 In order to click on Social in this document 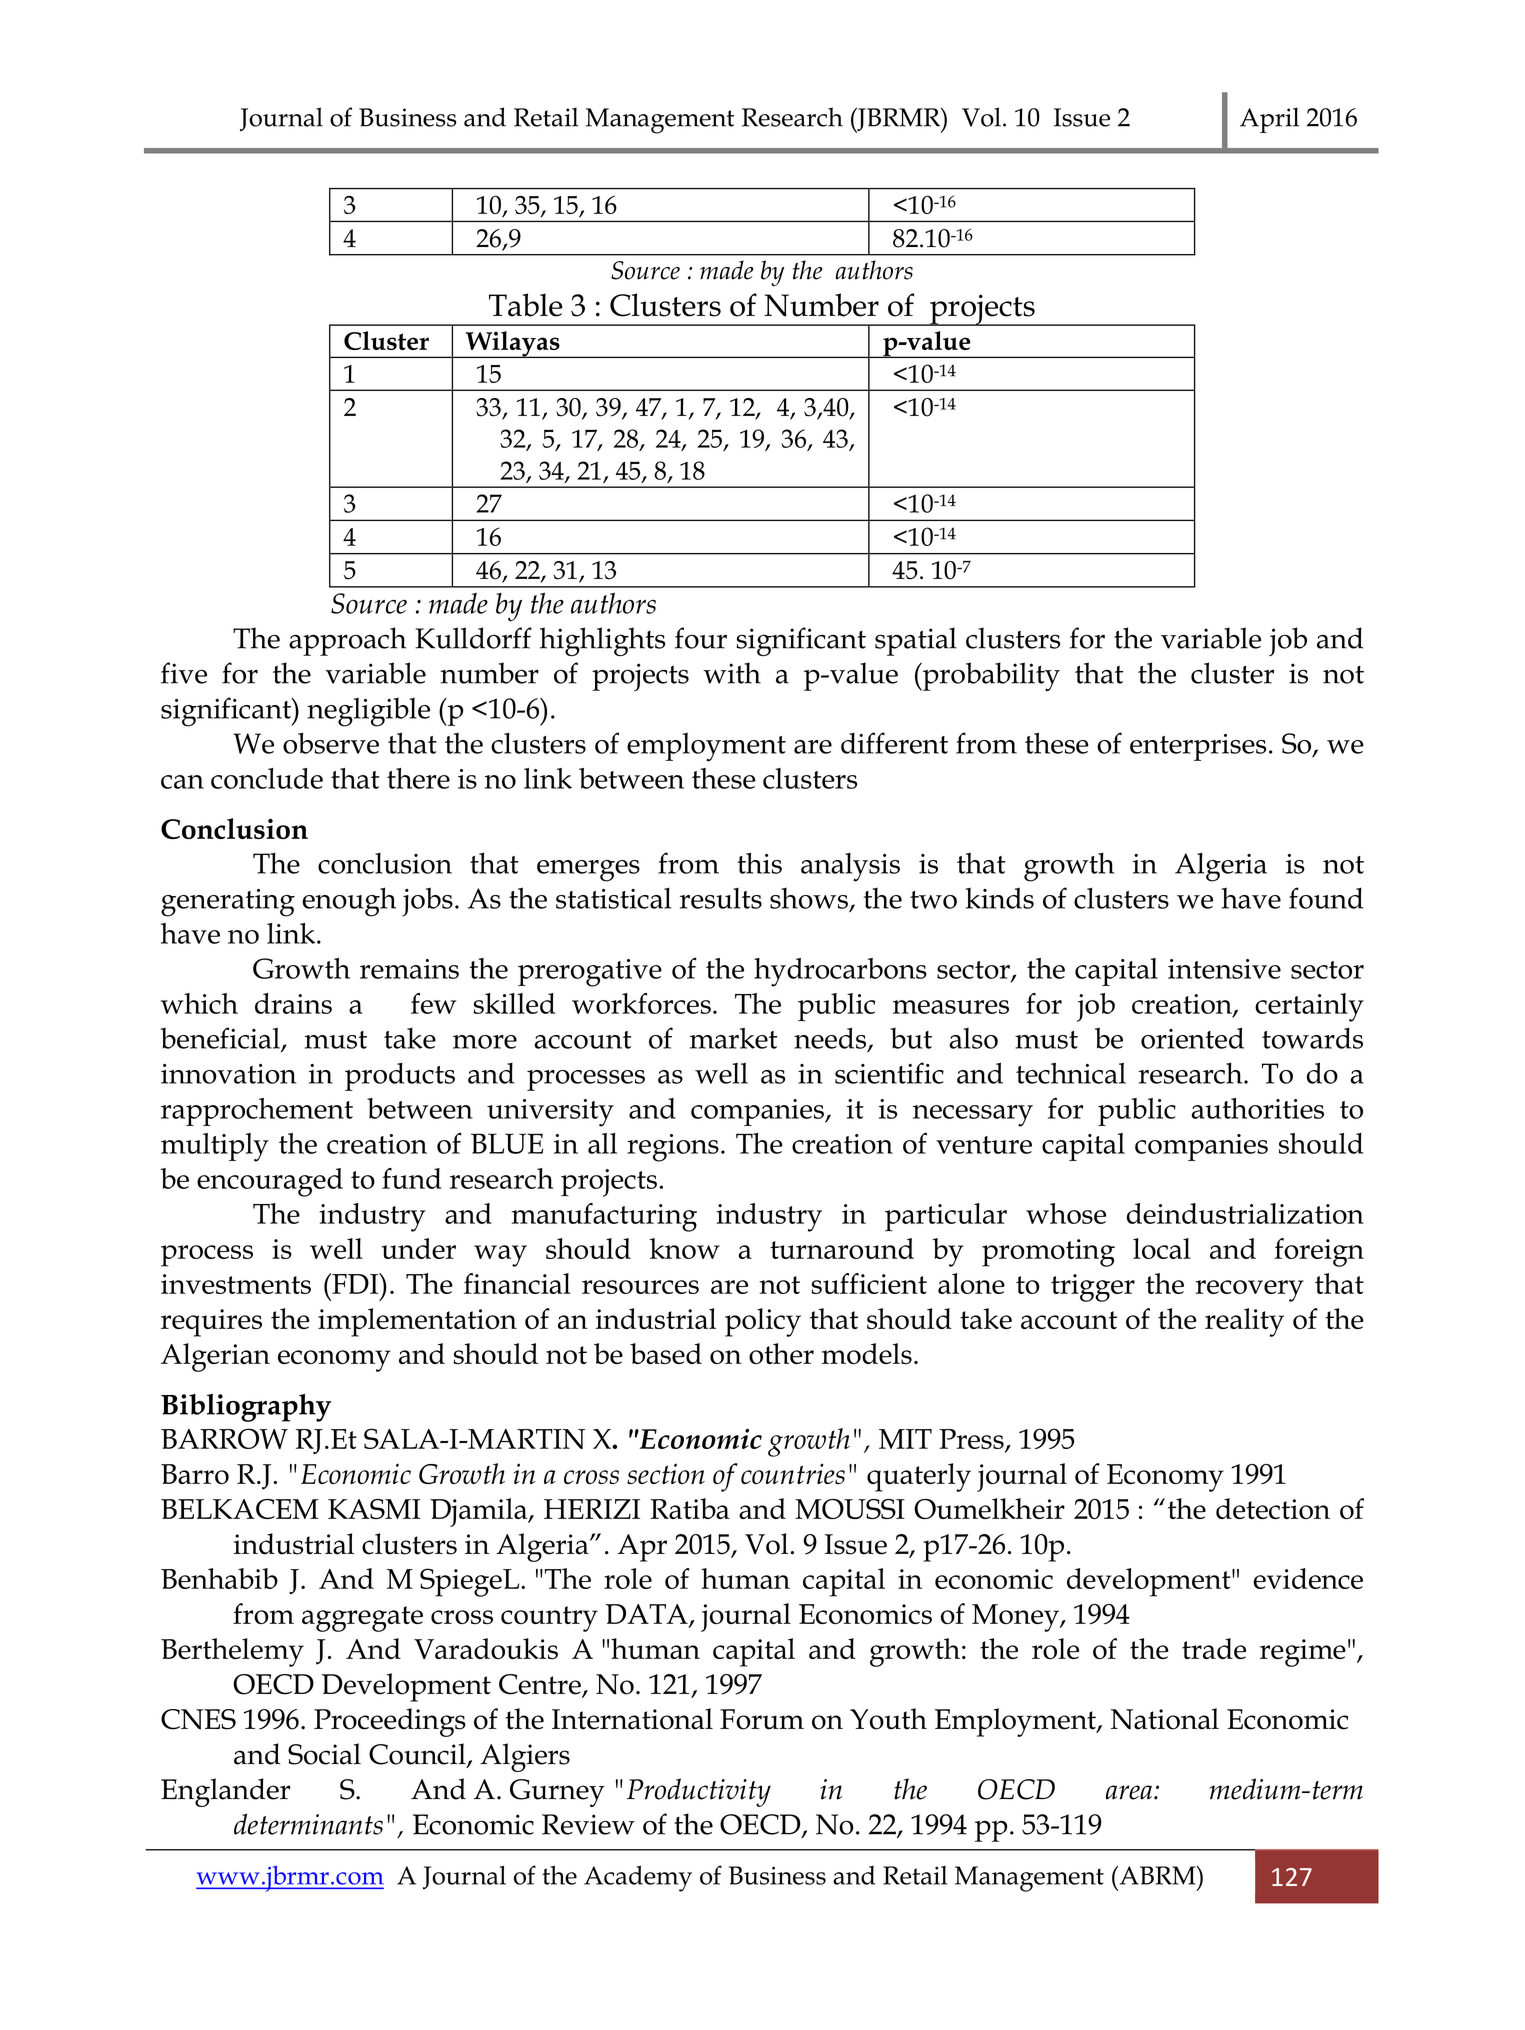, I will do `click(324, 1754)`.
